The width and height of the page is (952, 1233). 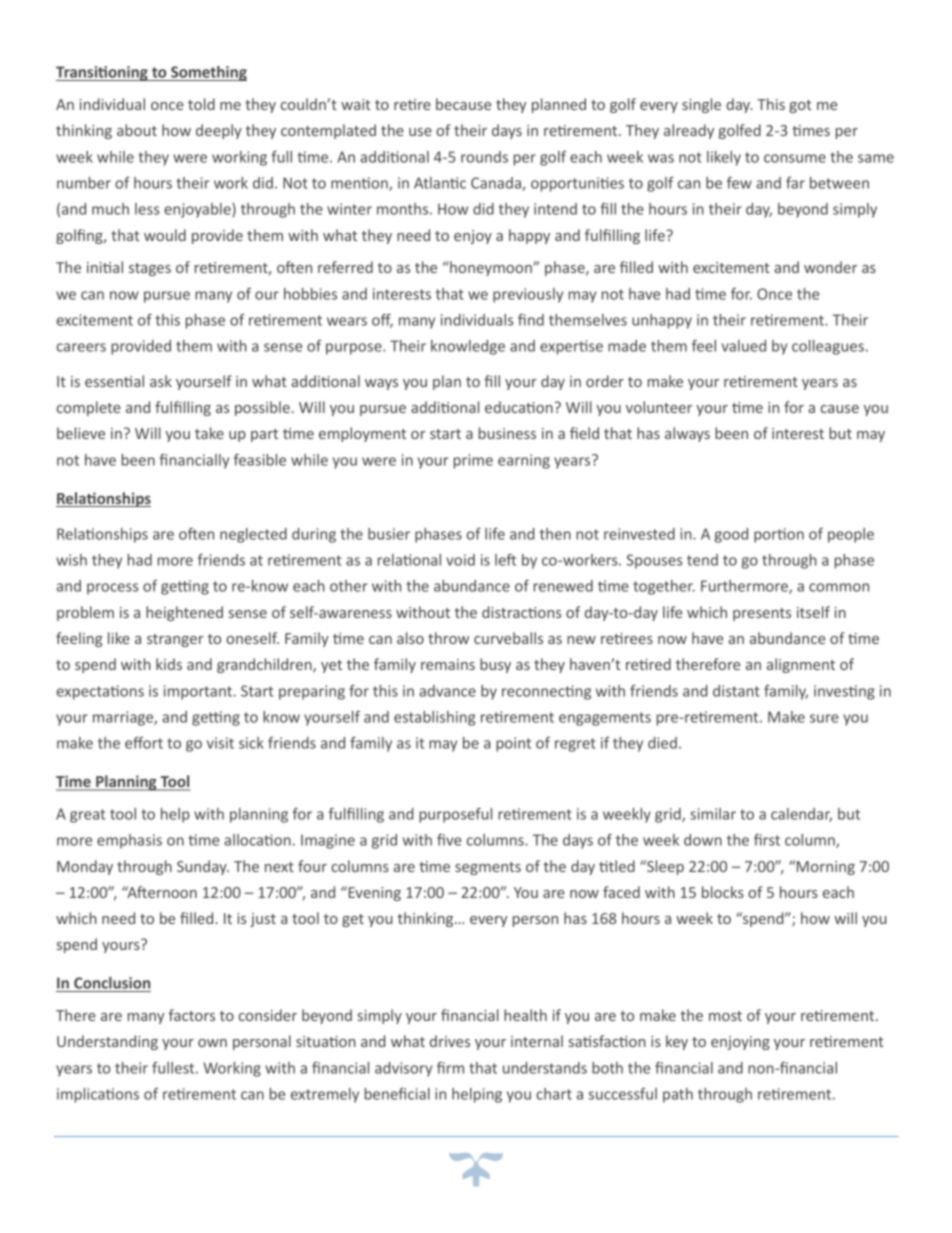 What do you see at coordinates (144, 743) in the page?
I see `effort` at bounding box center [144, 743].
